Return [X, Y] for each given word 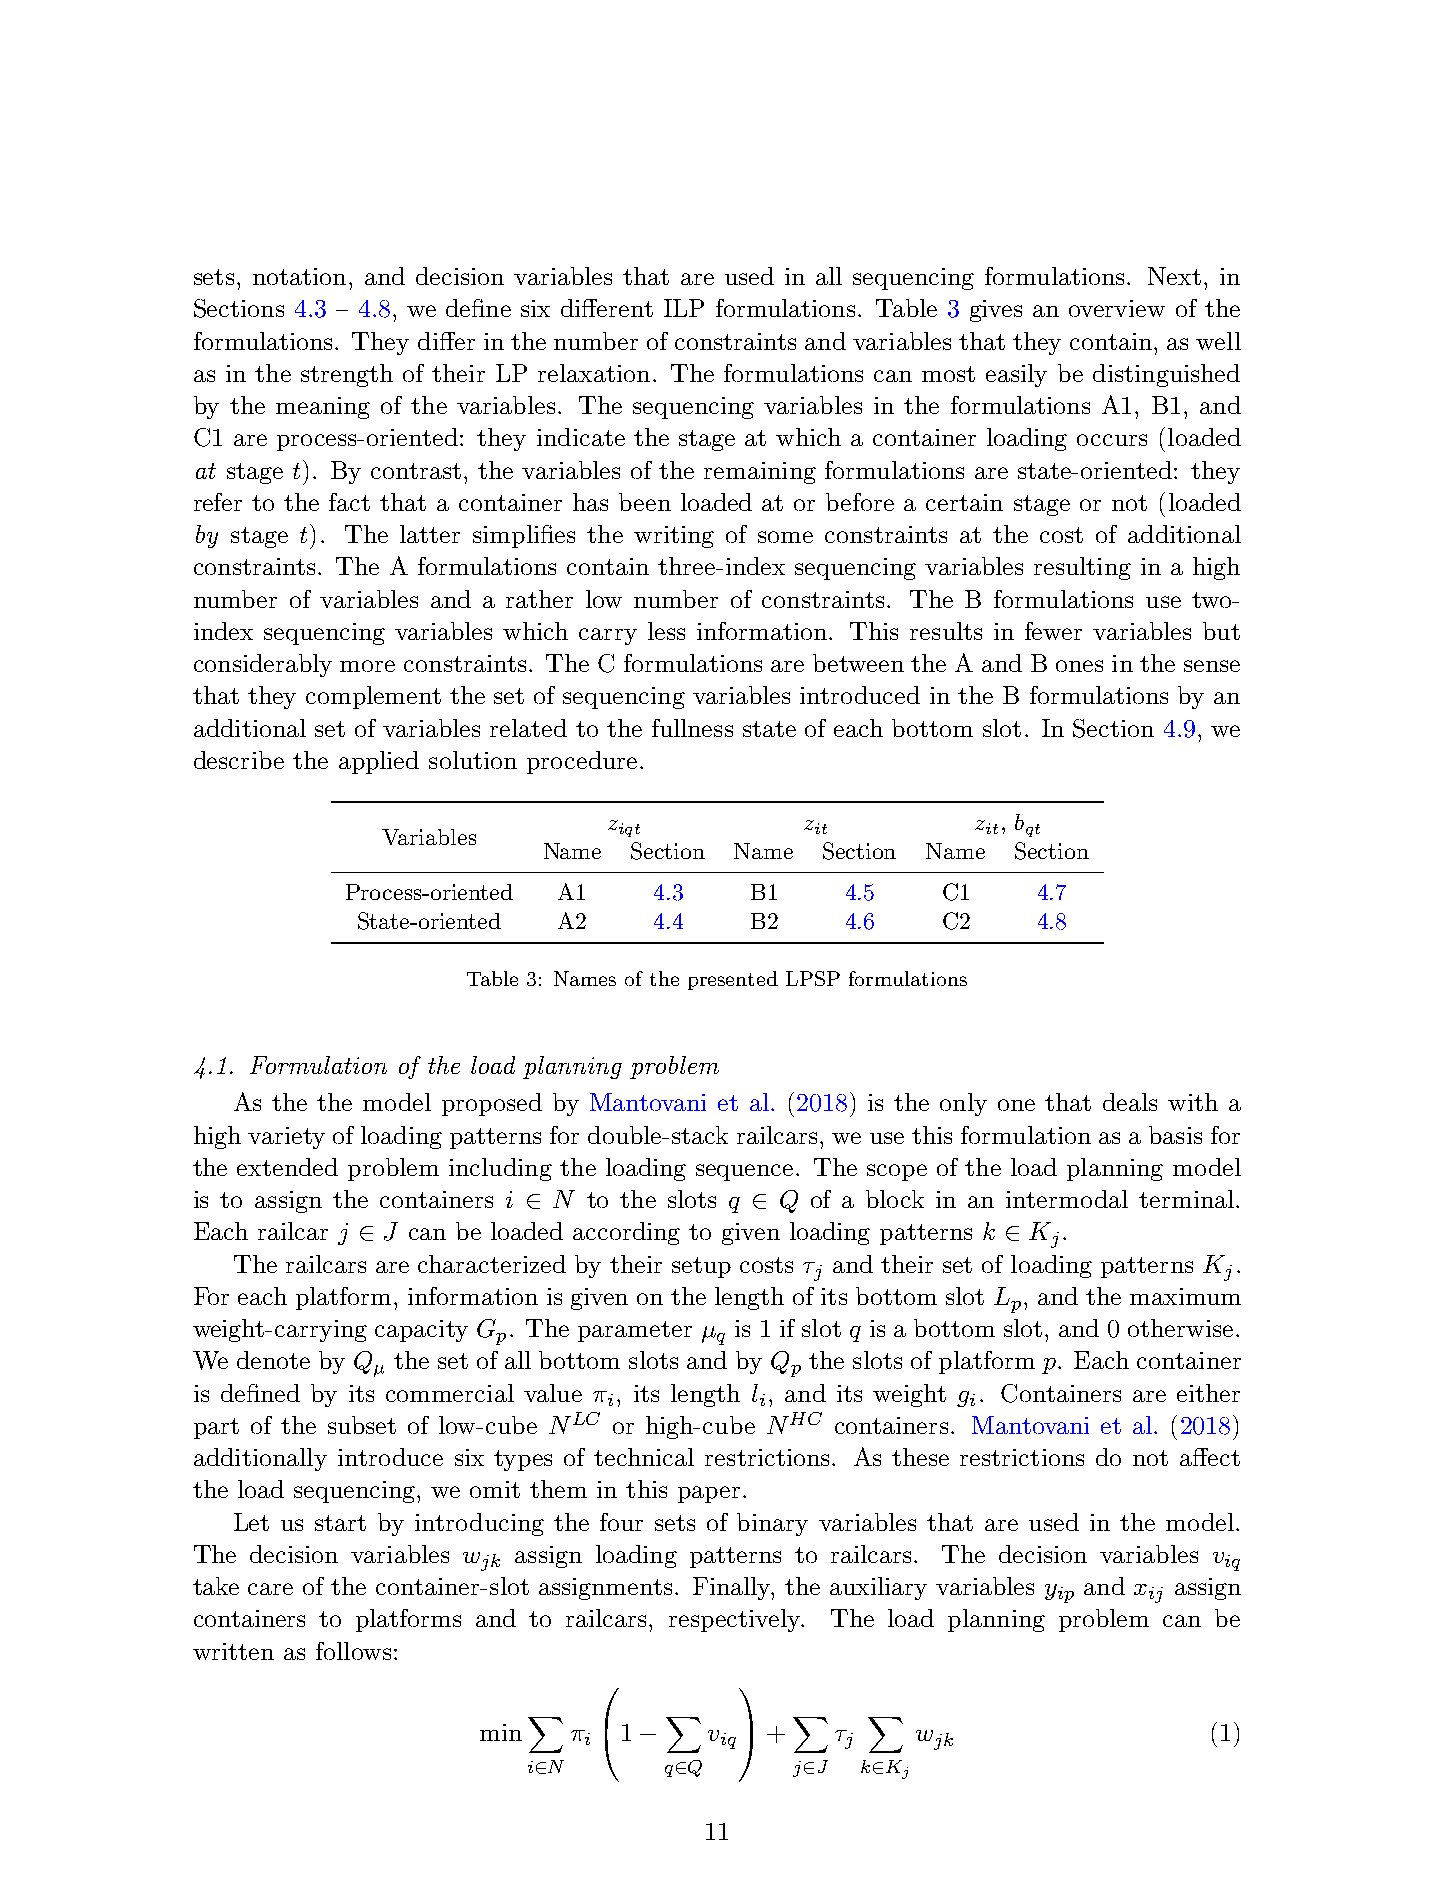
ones [1079, 666]
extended [287, 1167]
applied [379, 762]
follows [353, 1651]
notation [299, 276]
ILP [684, 308]
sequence [744, 1172]
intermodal [1067, 1199]
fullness [692, 728]
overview [1117, 308]
